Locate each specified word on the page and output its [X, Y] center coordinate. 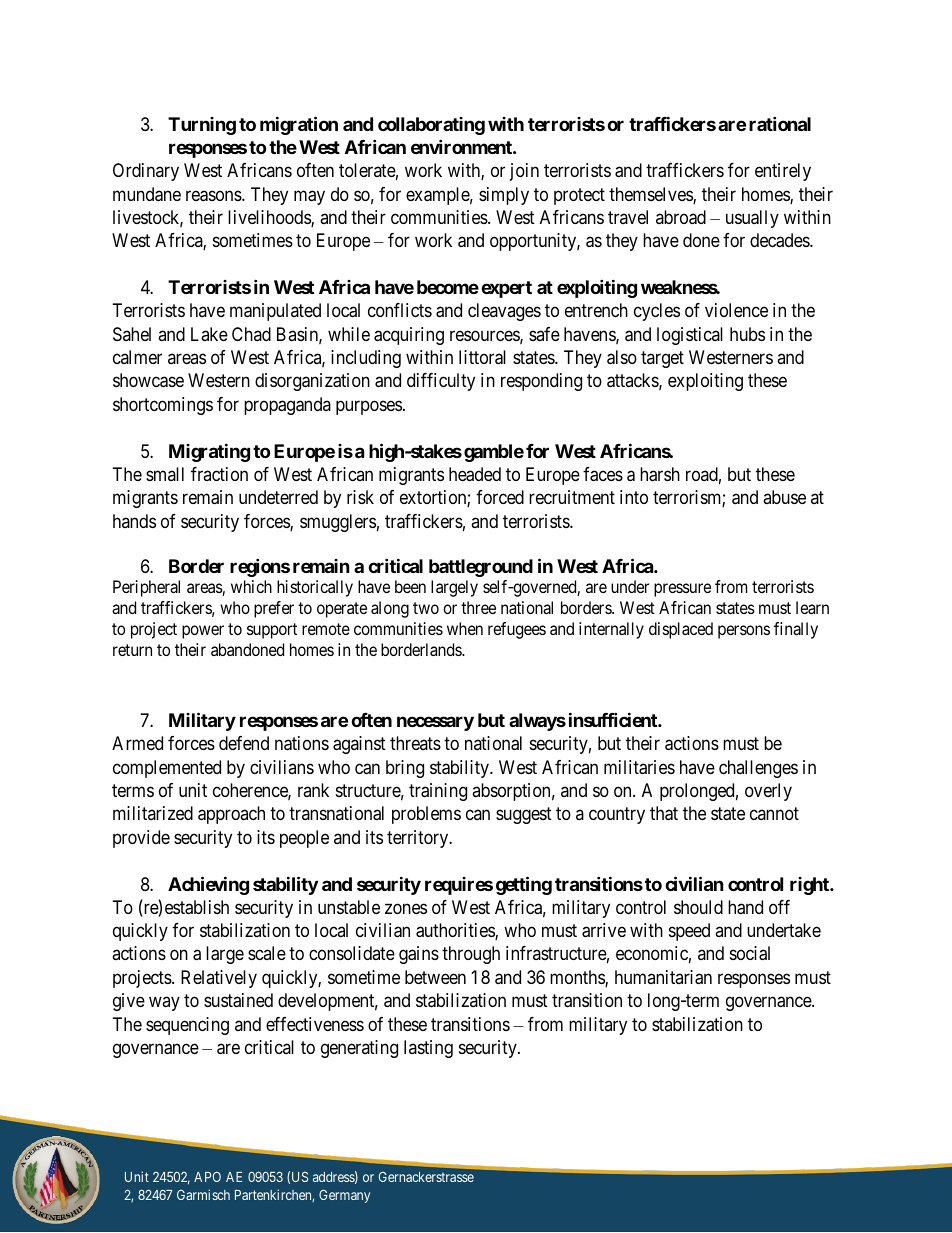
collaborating [431, 126]
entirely [783, 172]
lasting [428, 1049]
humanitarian [663, 977]
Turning [202, 126]
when [465, 628]
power [203, 632]
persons [744, 632]
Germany [344, 1196]
